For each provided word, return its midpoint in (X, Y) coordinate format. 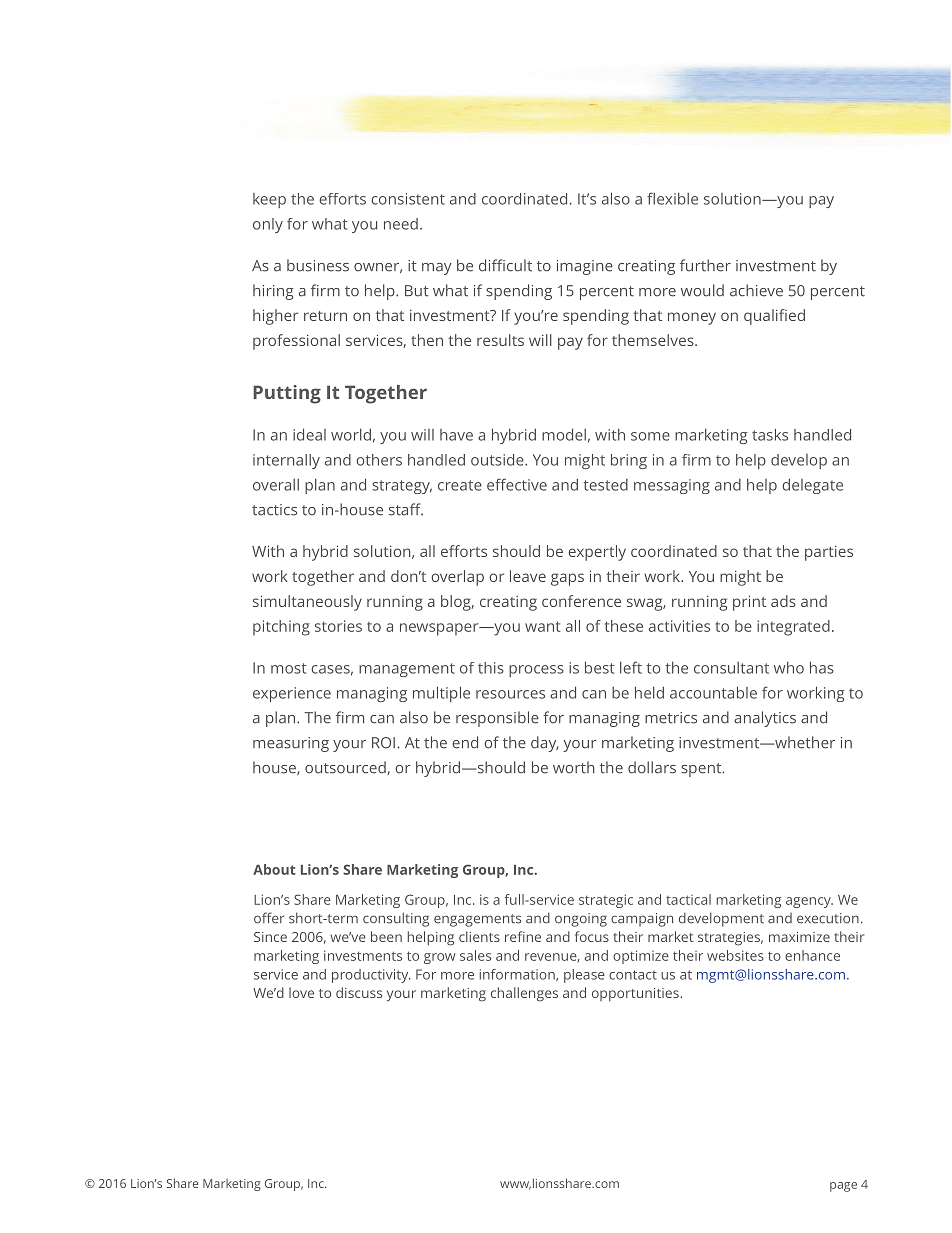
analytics (765, 719)
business (318, 265)
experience (292, 694)
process (536, 671)
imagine (585, 267)
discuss (359, 992)
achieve (756, 290)
